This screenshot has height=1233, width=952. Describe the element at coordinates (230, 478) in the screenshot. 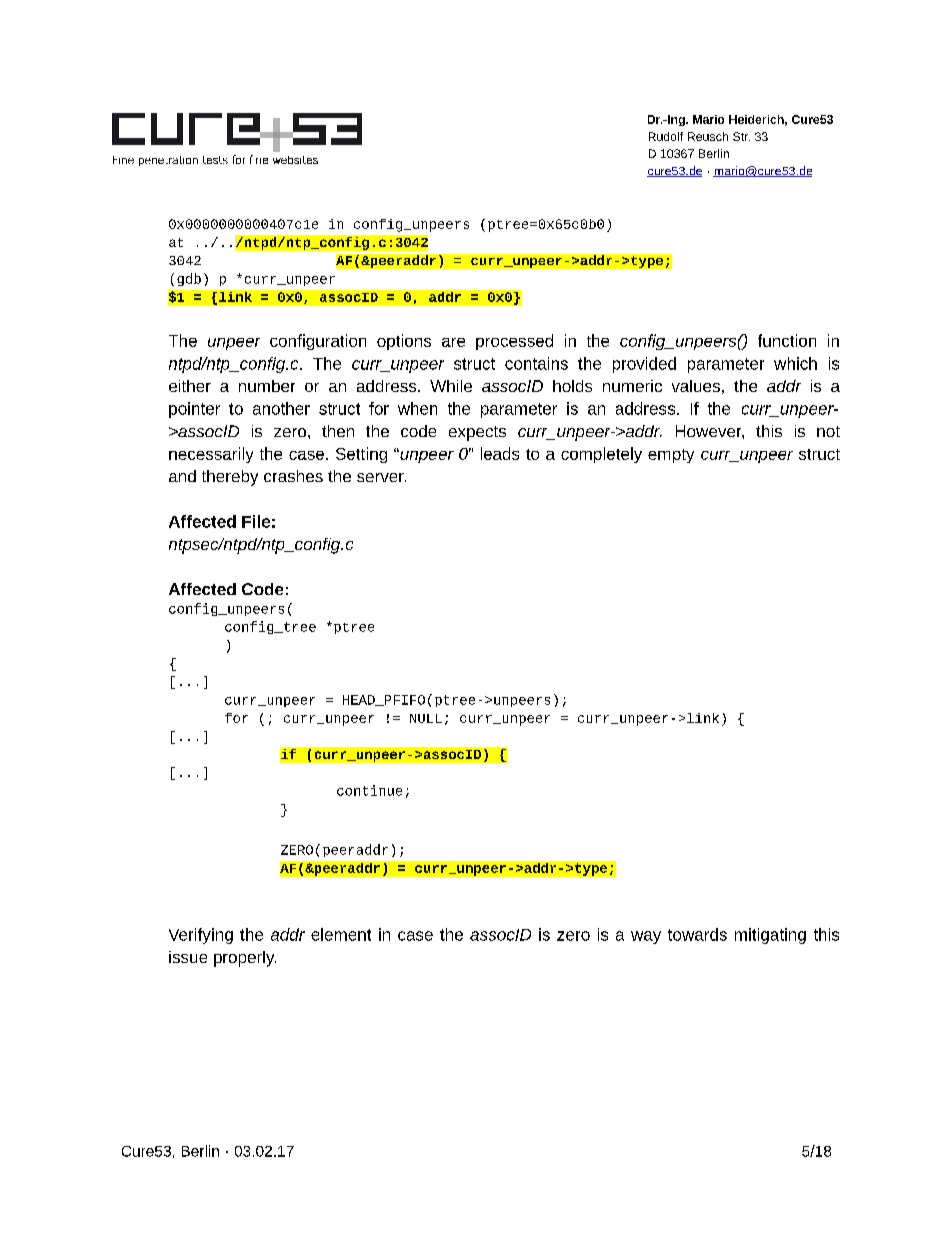

I see `thereby` at that location.
